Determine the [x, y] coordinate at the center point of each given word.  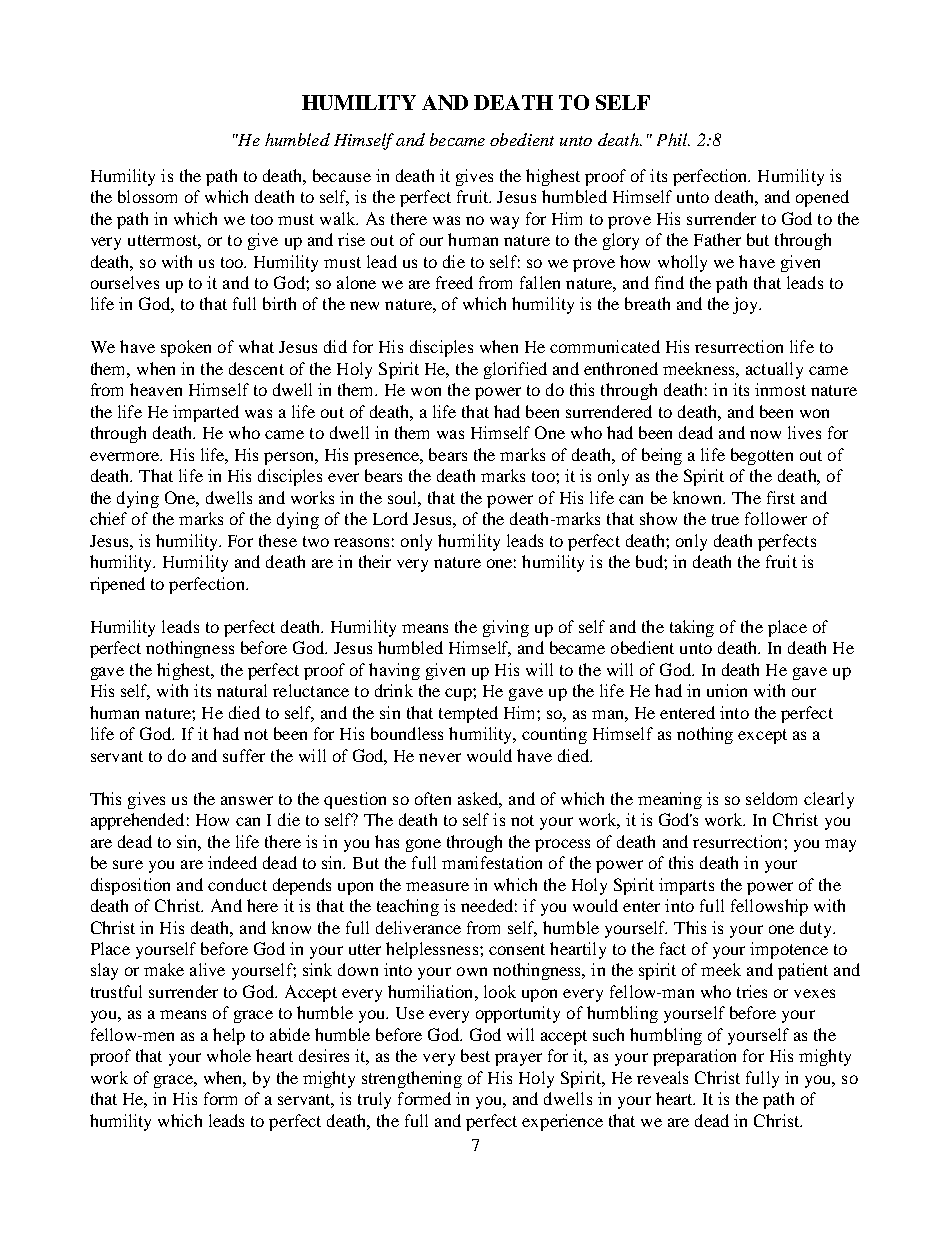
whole [229, 1055]
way [504, 222]
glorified [515, 370]
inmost [780, 389]
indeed [232, 862]
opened [822, 198]
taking [692, 628]
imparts [686, 886]
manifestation [492, 862]
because [342, 175]
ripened [117, 585]
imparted [206, 413]
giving [506, 628]
